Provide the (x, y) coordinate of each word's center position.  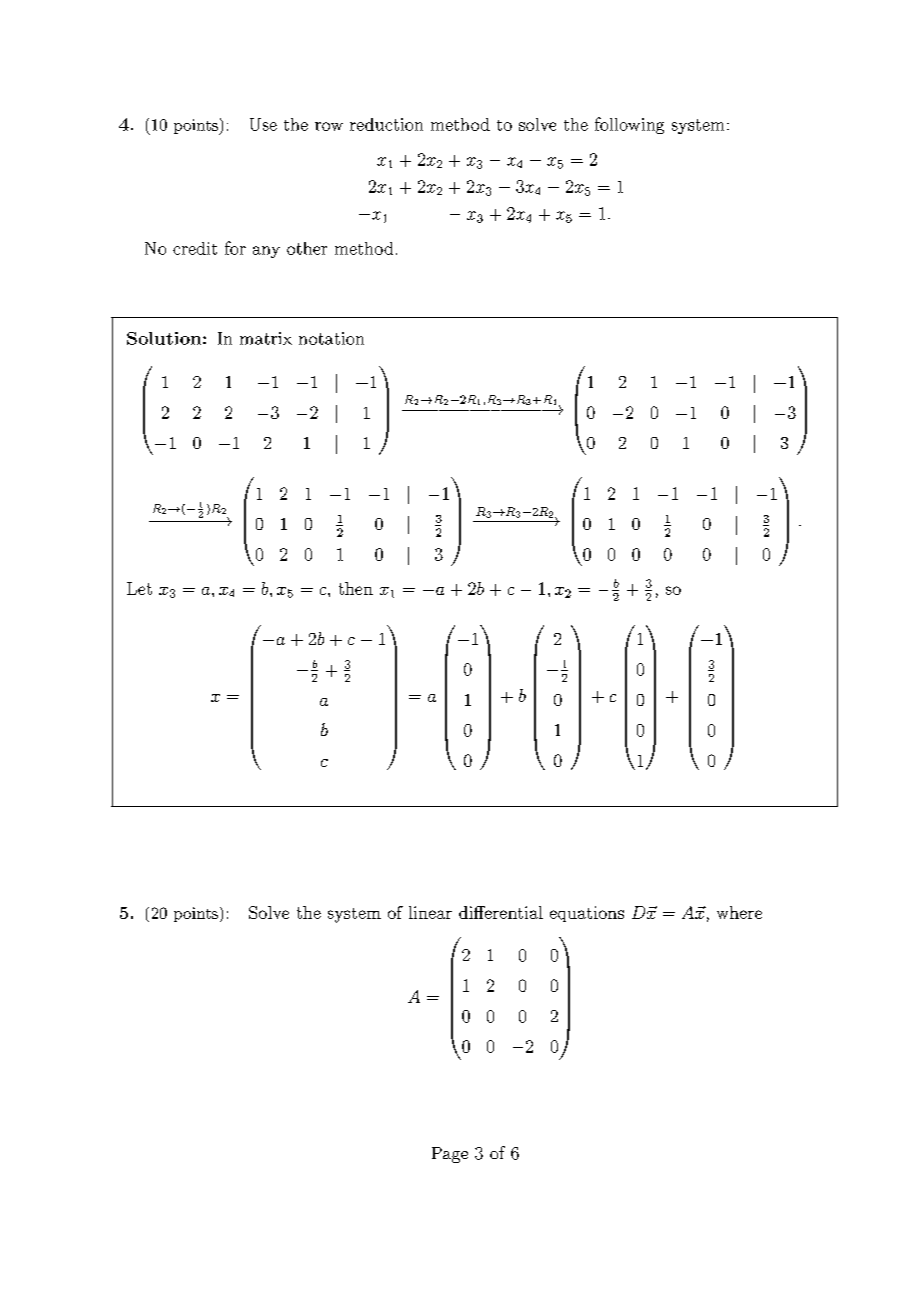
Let (139, 588)
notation (331, 338)
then (356, 588)
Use (263, 124)
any (266, 252)
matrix (266, 338)
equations (587, 914)
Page (450, 1155)
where (739, 912)
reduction (386, 124)
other (307, 248)
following (629, 125)
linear (430, 912)
